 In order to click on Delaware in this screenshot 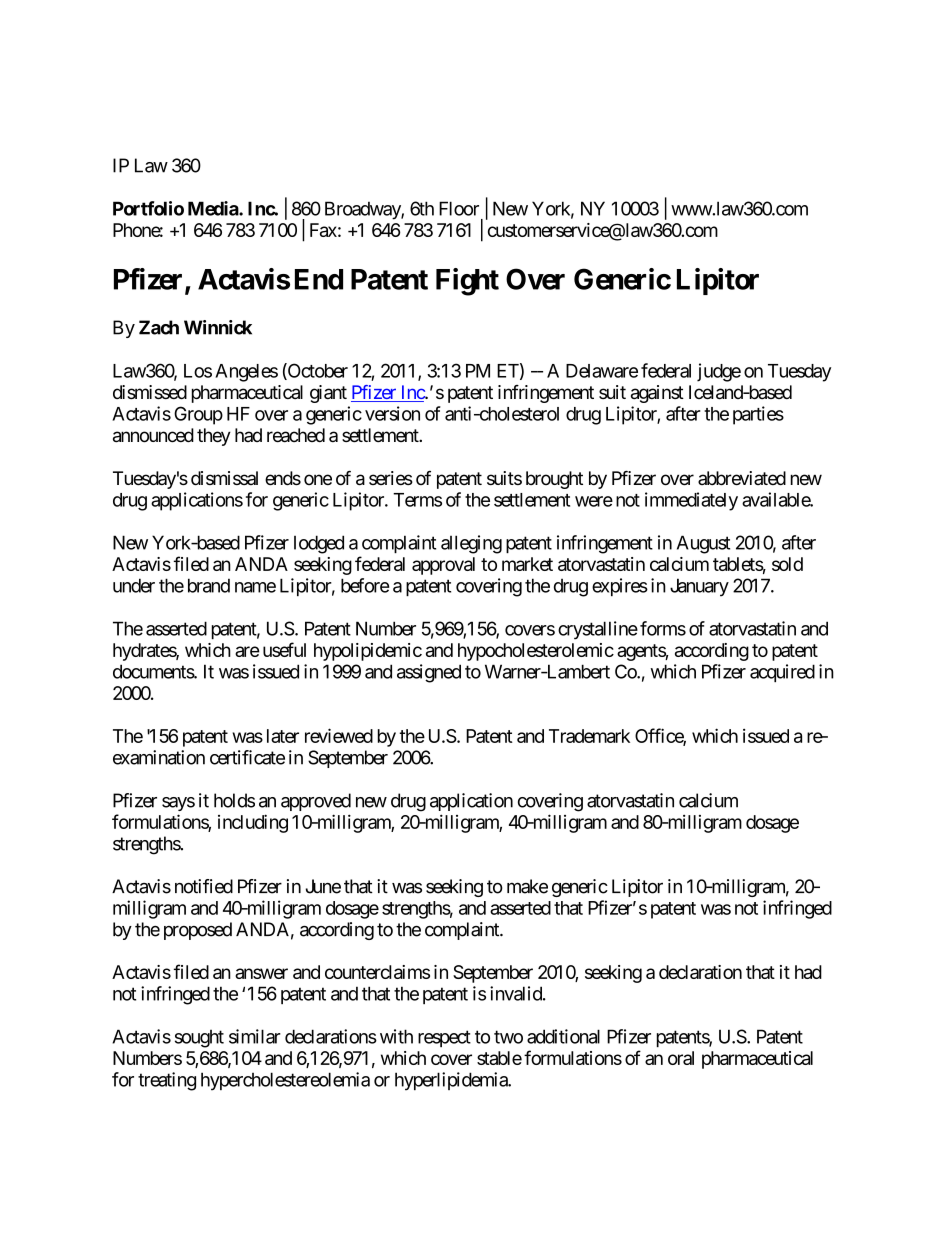, I will do `click(602, 371)`.
